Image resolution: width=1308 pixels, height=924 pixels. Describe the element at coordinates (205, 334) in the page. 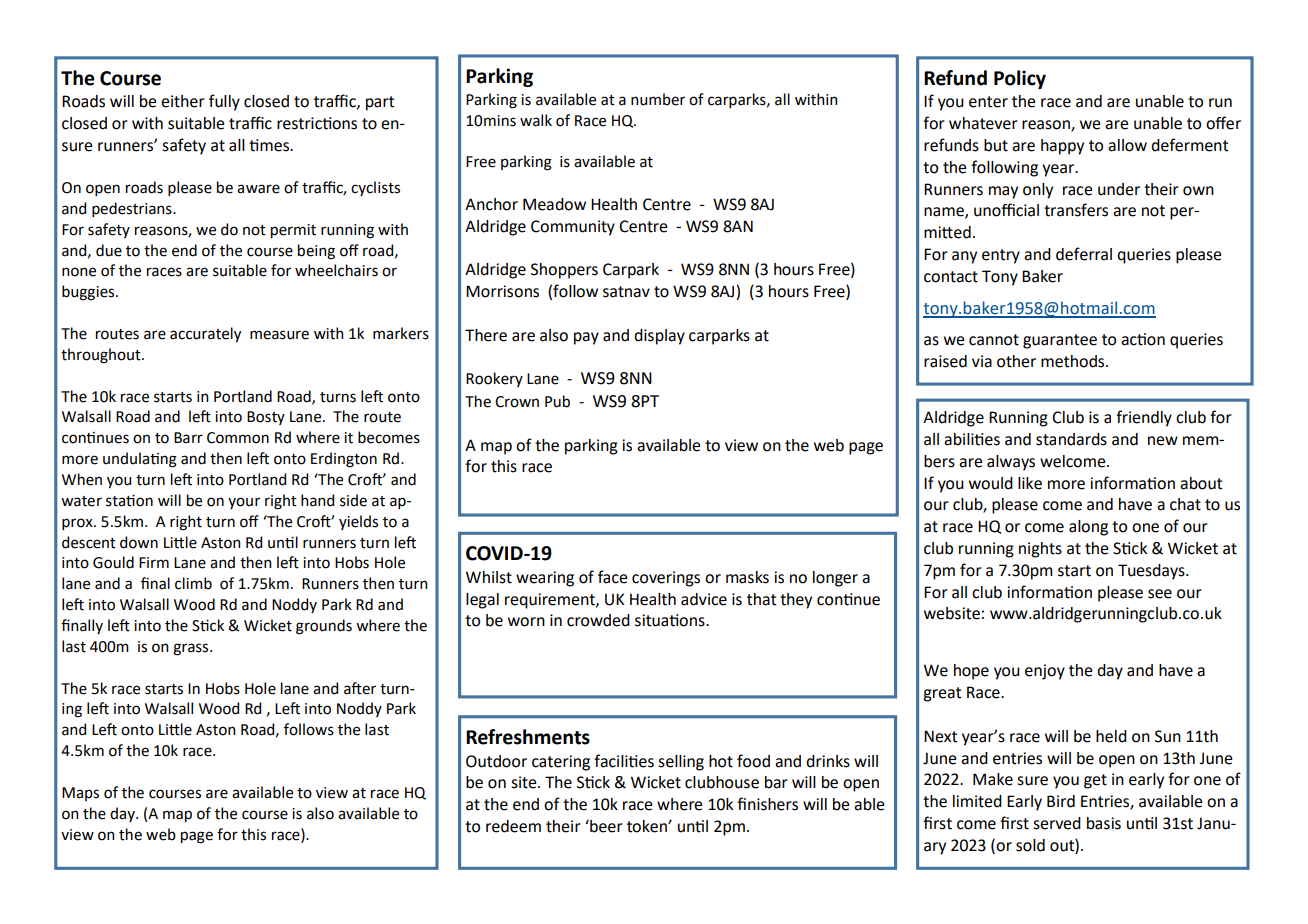

I see `accurately` at that location.
